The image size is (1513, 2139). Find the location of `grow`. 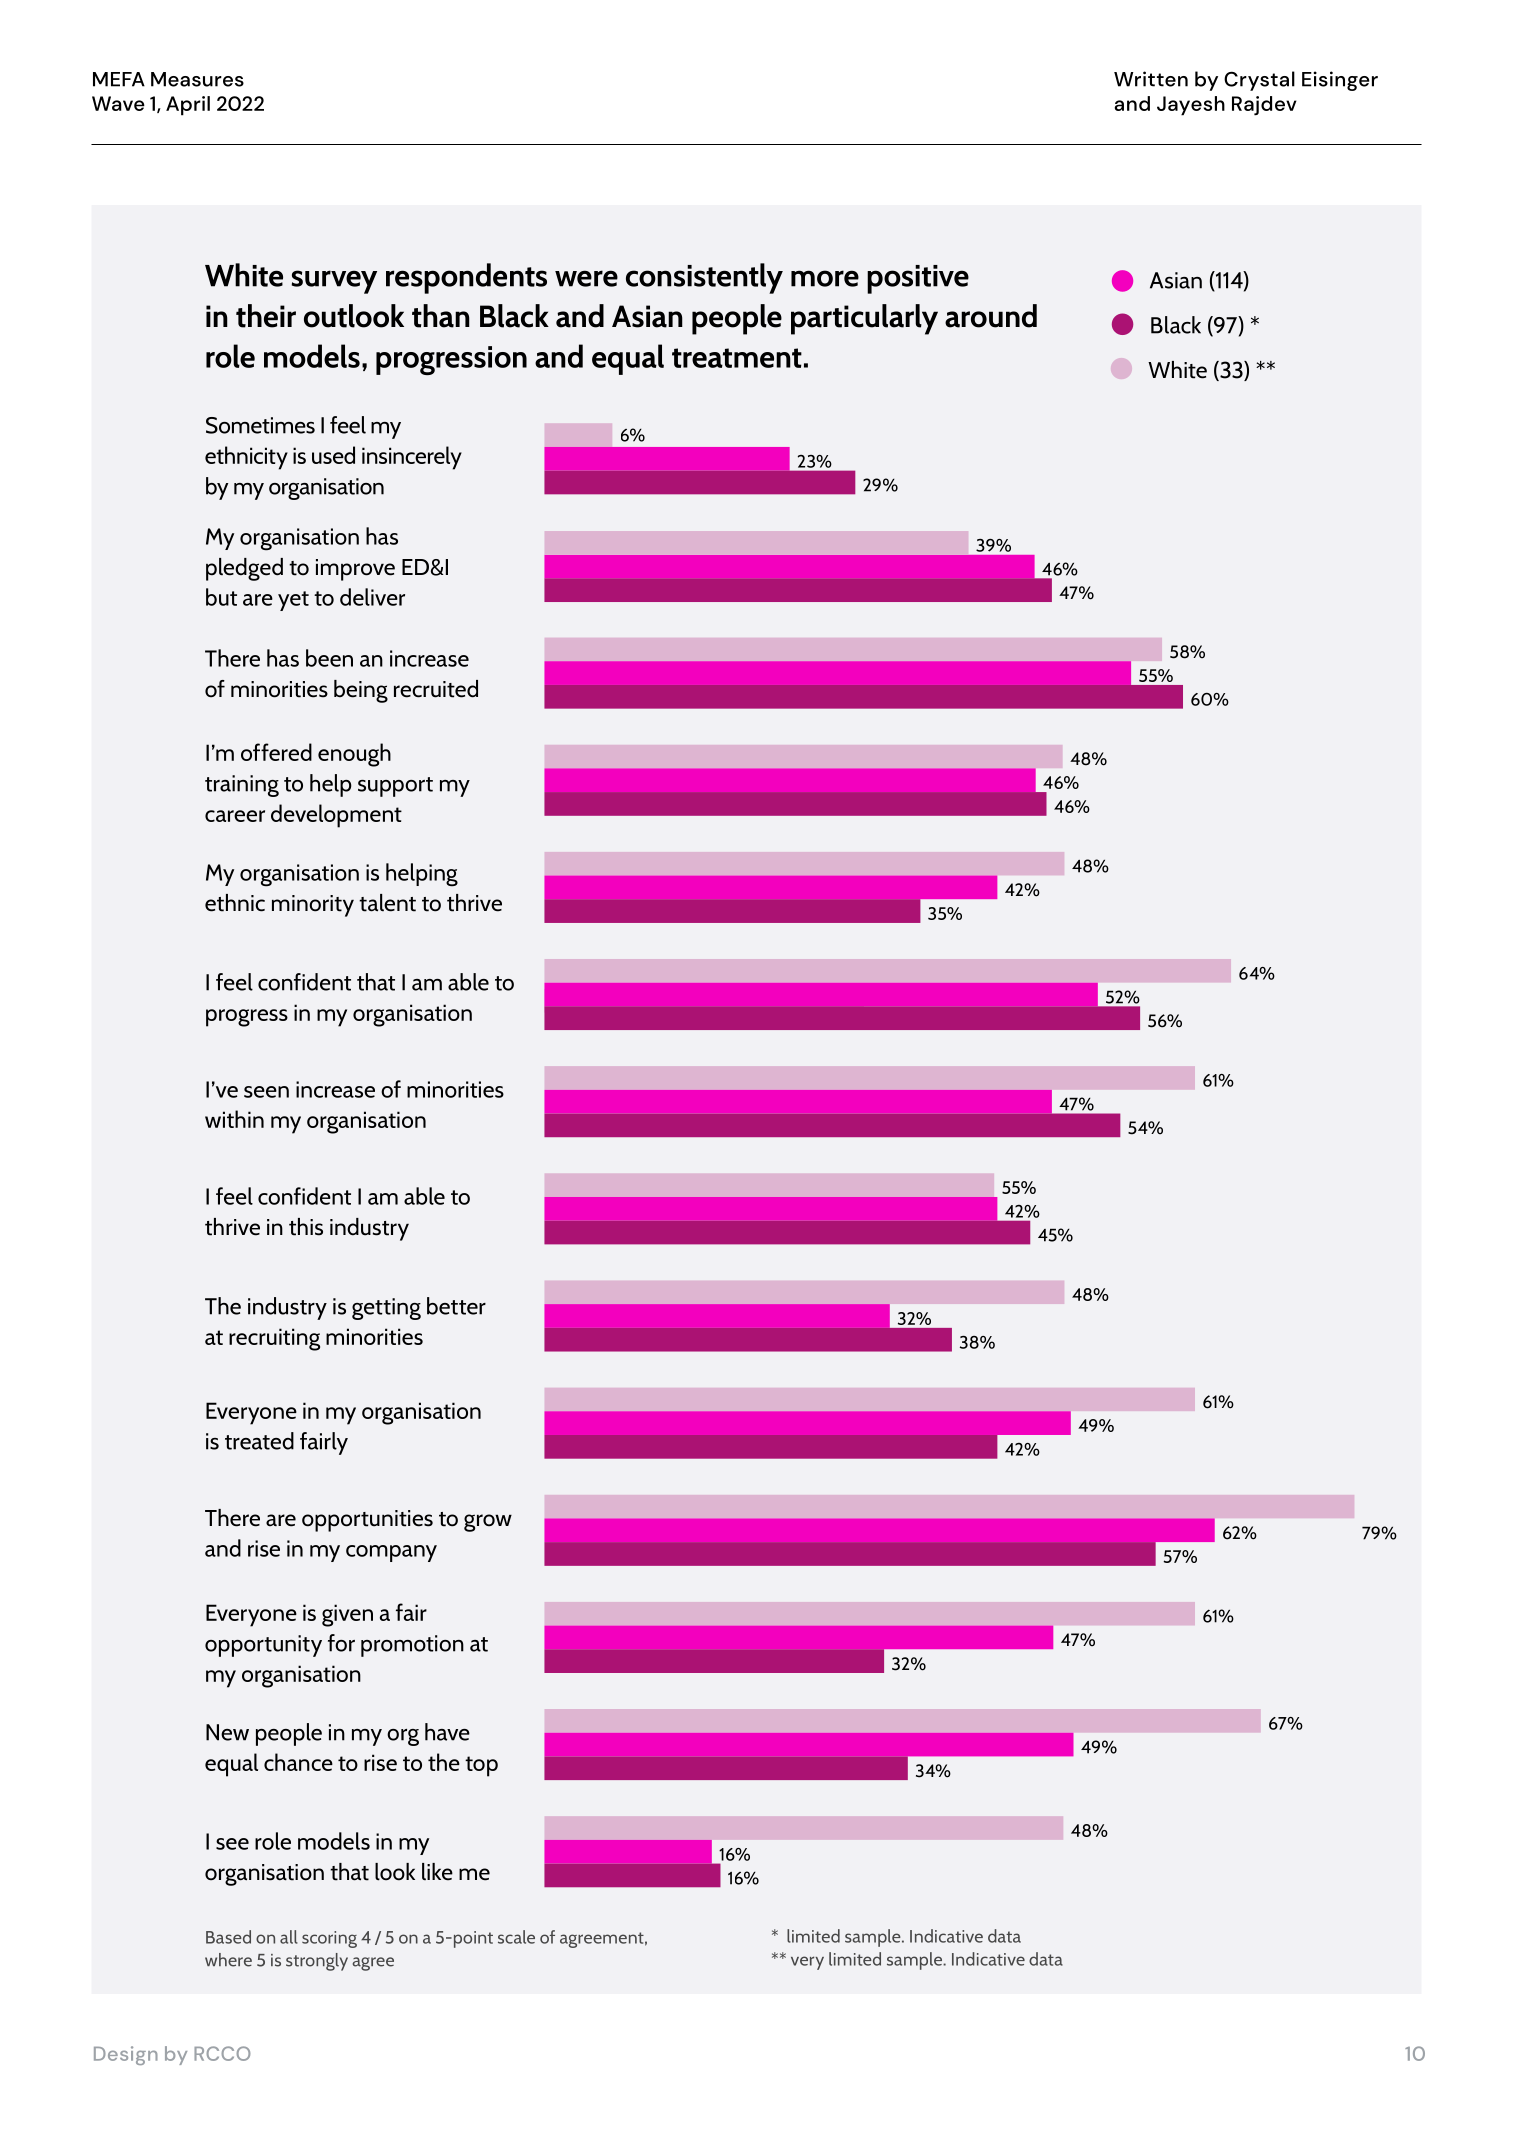

grow is located at coordinates (488, 1523).
